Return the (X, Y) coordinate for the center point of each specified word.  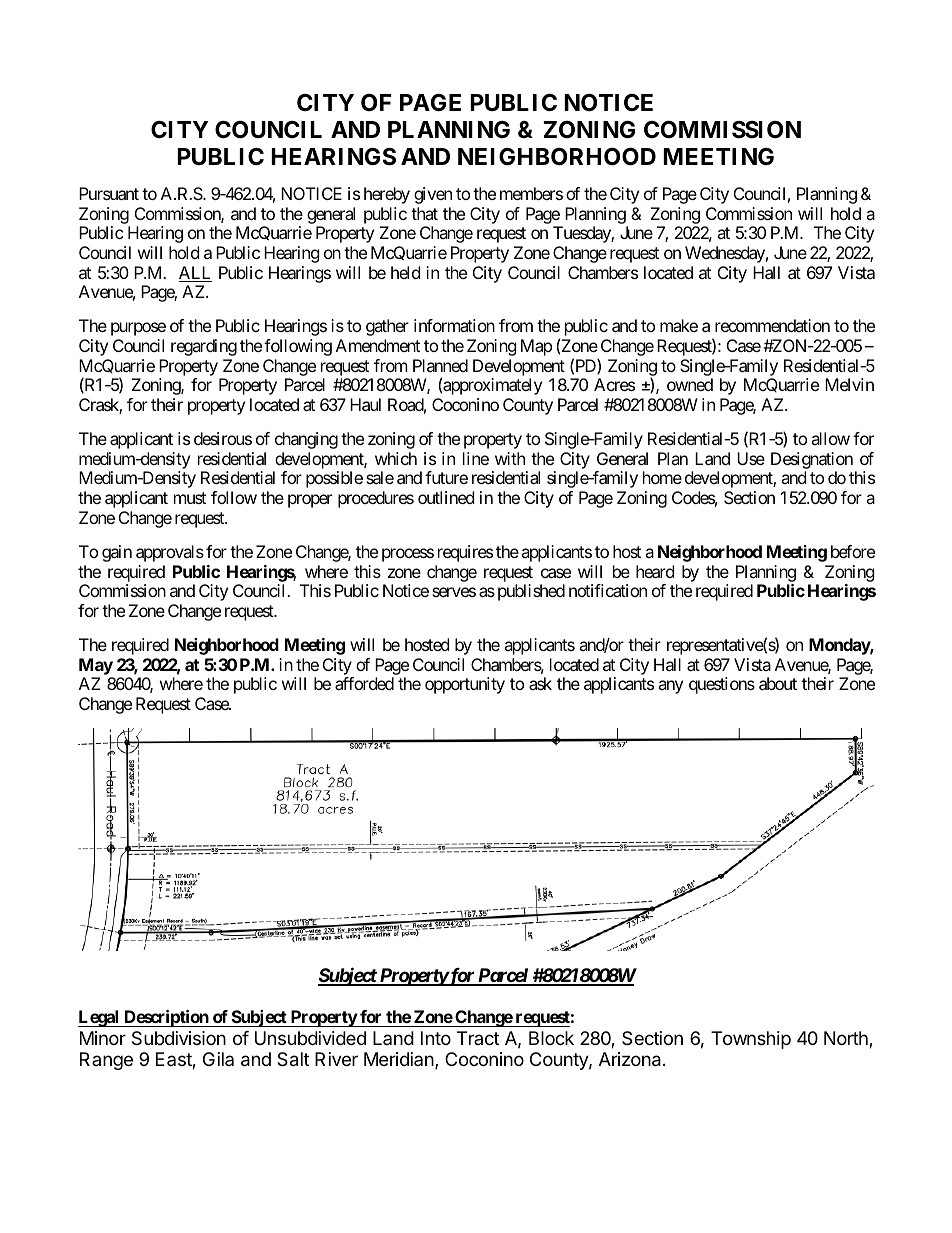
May (96, 666)
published (531, 592)
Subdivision (179, 1038)
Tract (478, 1038)
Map (536, 347)
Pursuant (109, 193)
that (424, 213)
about (778, 683)
